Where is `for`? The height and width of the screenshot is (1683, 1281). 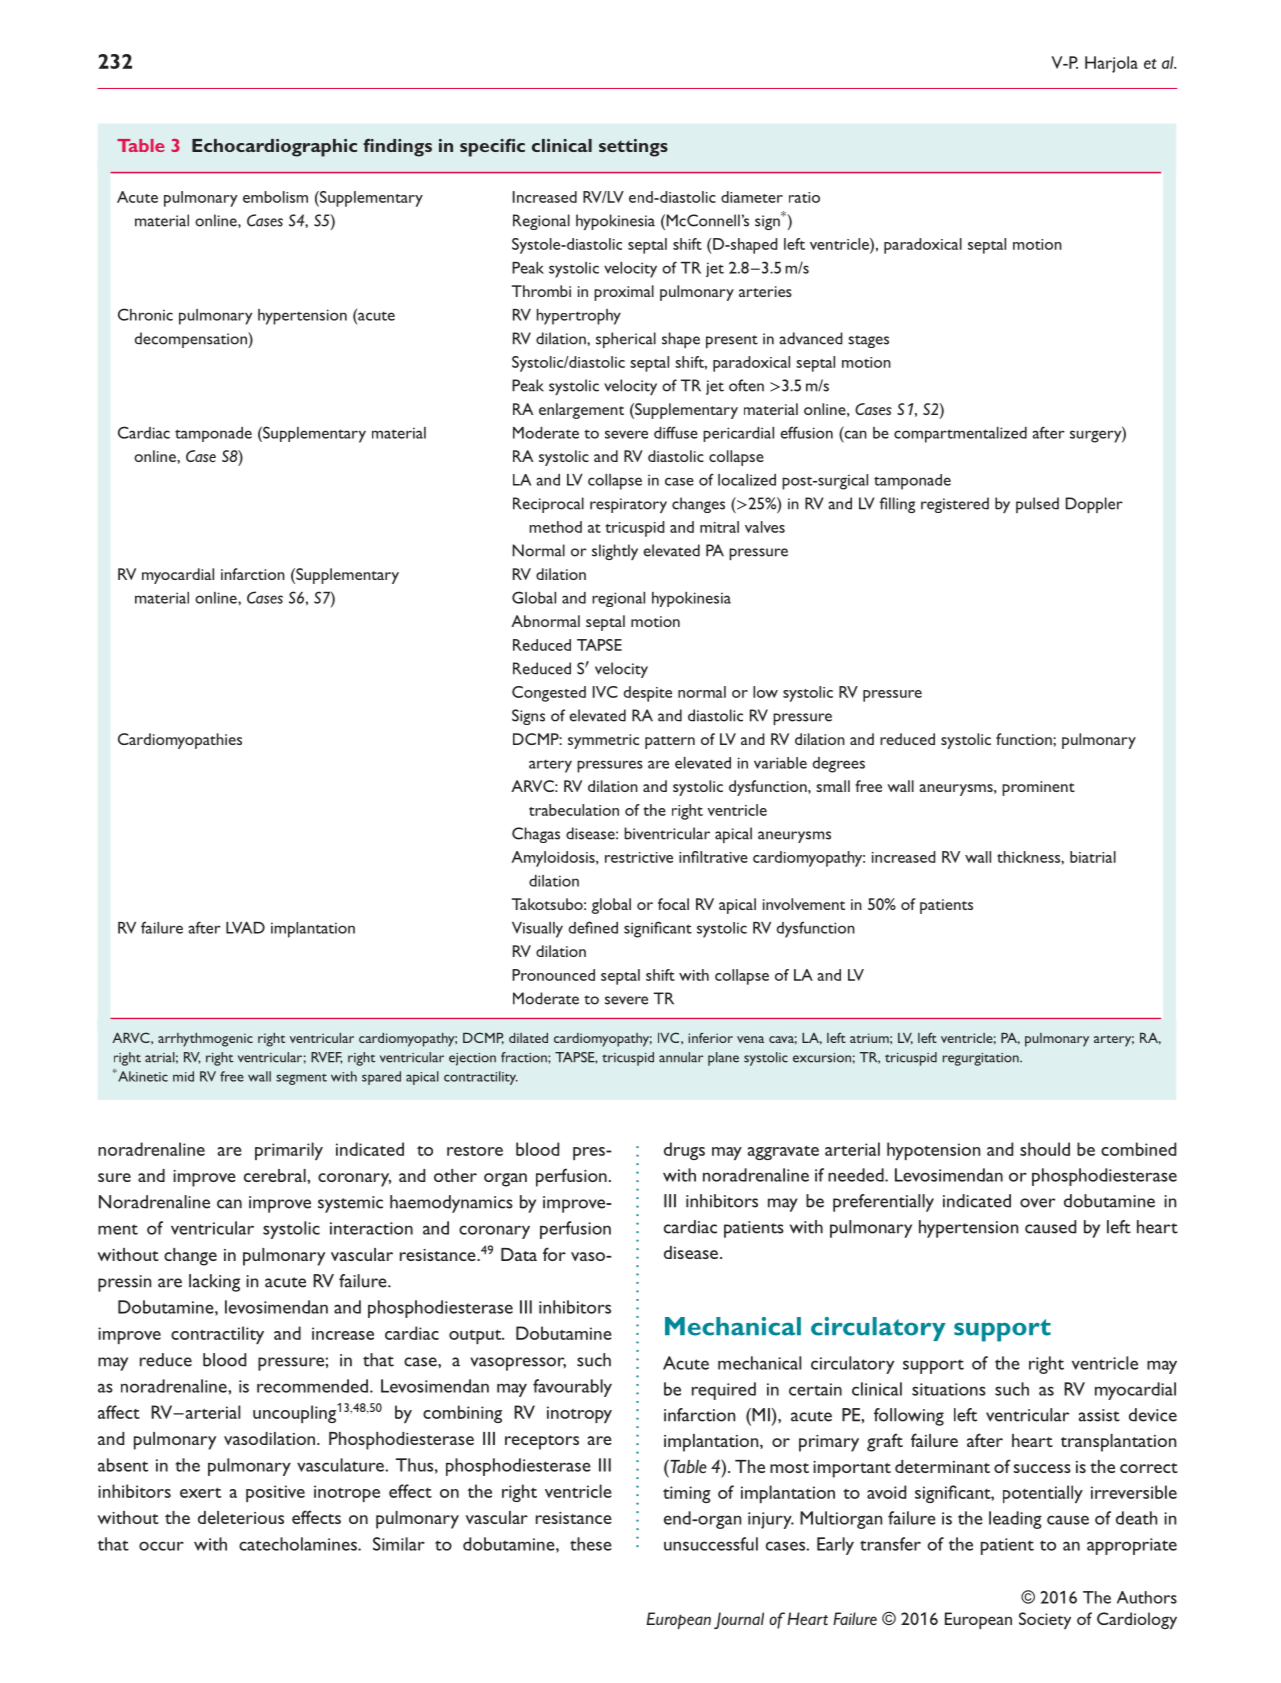
for is located at coordinates (554, 1254).
